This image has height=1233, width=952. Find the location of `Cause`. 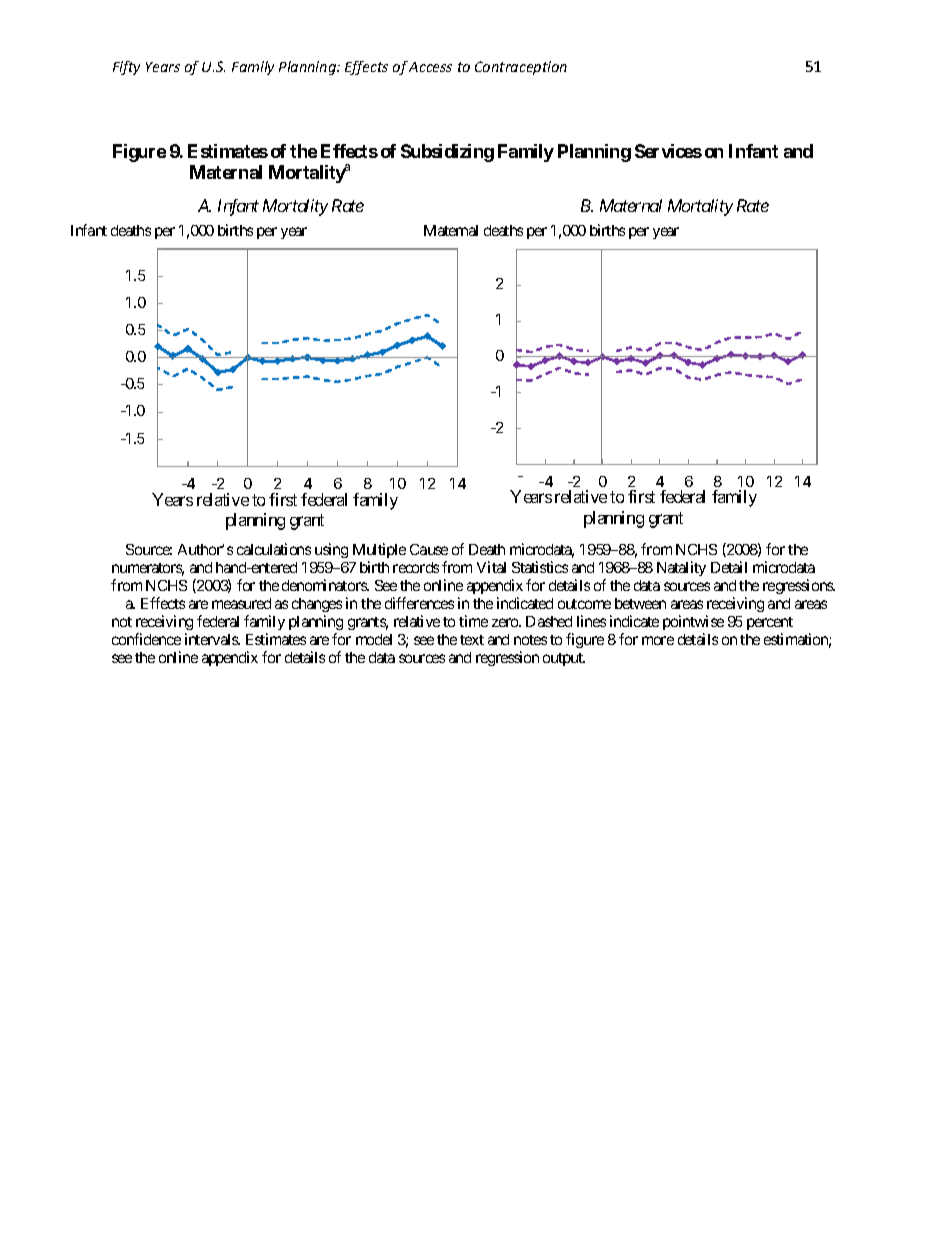

Cause is located at coordinates (429, 549).
